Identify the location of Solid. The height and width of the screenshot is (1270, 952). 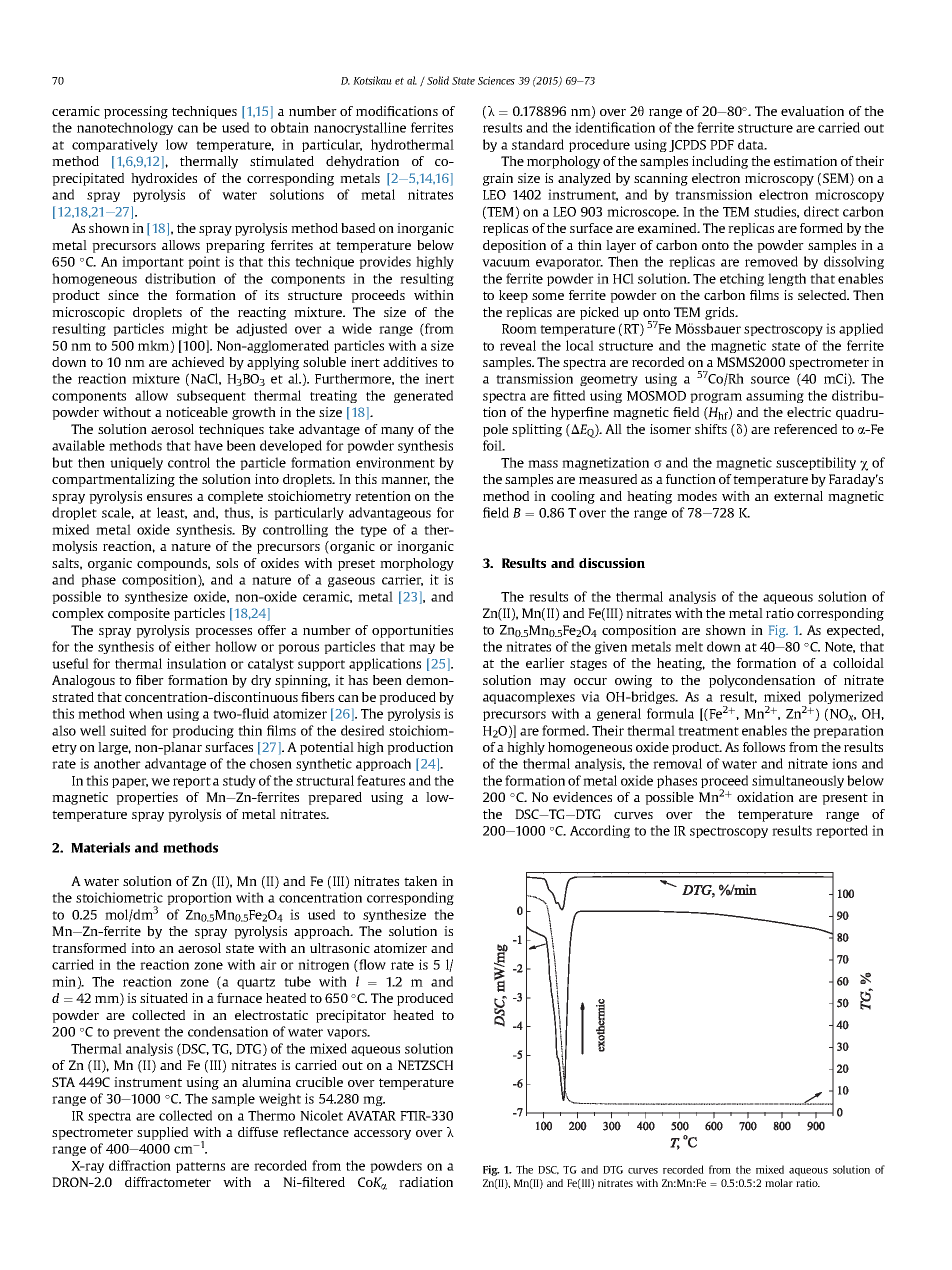
(438, 80).
